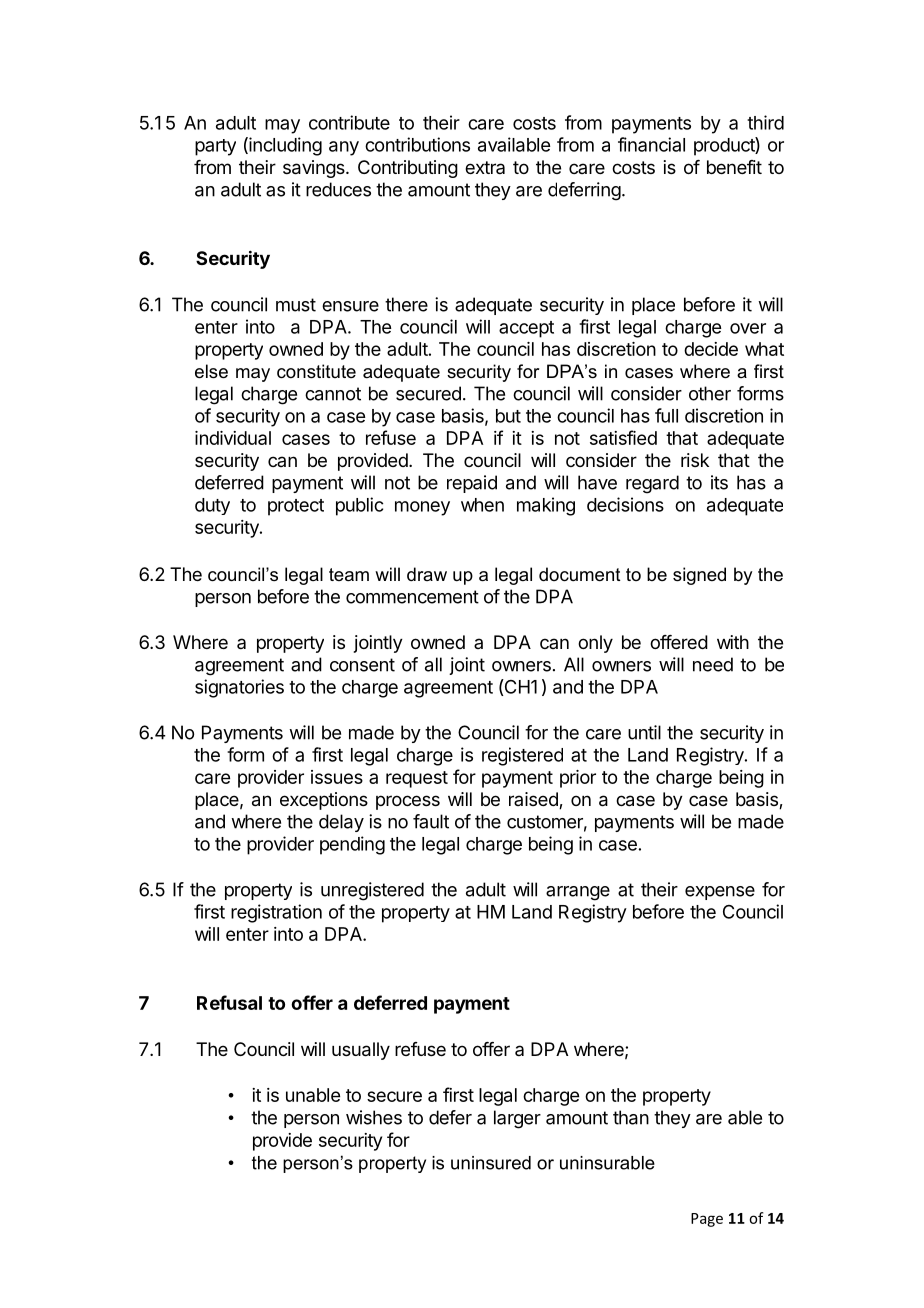 Image resolution: width=924 pixels, height=1308 pixels. Describe the element at coordinates (713, 664) in the image. I see `need` at that location.
